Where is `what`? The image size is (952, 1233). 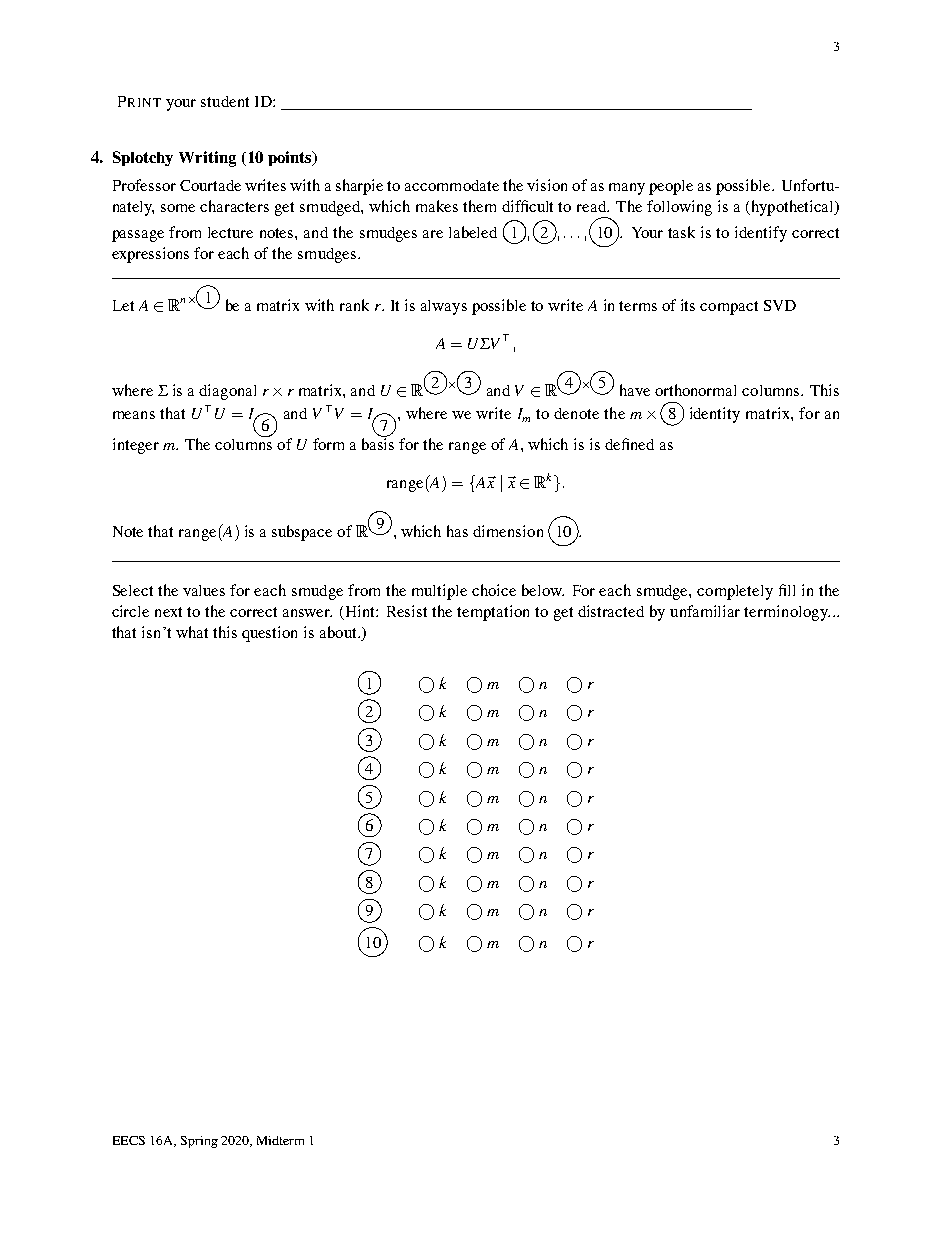
what is located at coordinates (192, 632).
